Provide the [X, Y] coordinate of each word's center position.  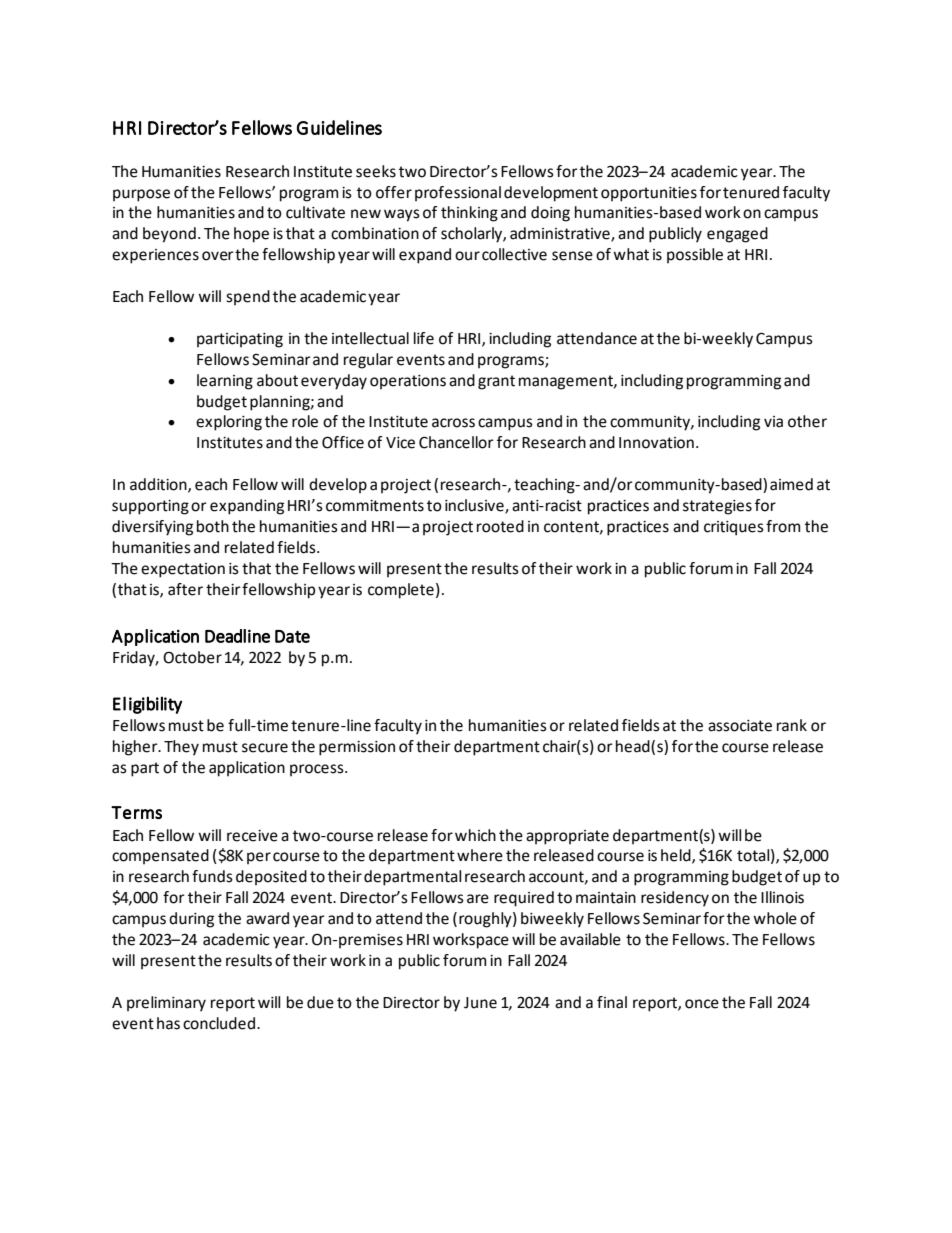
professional [458, 194]
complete [401, 591]
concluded [220, 1023]
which [475, 835]
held [677, 856]
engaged [737, 235]
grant [496, 382]
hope [251, 235]
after [185, 589]
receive [252, 836]
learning [225, 382]
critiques [734, 528]
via [773, 422]
